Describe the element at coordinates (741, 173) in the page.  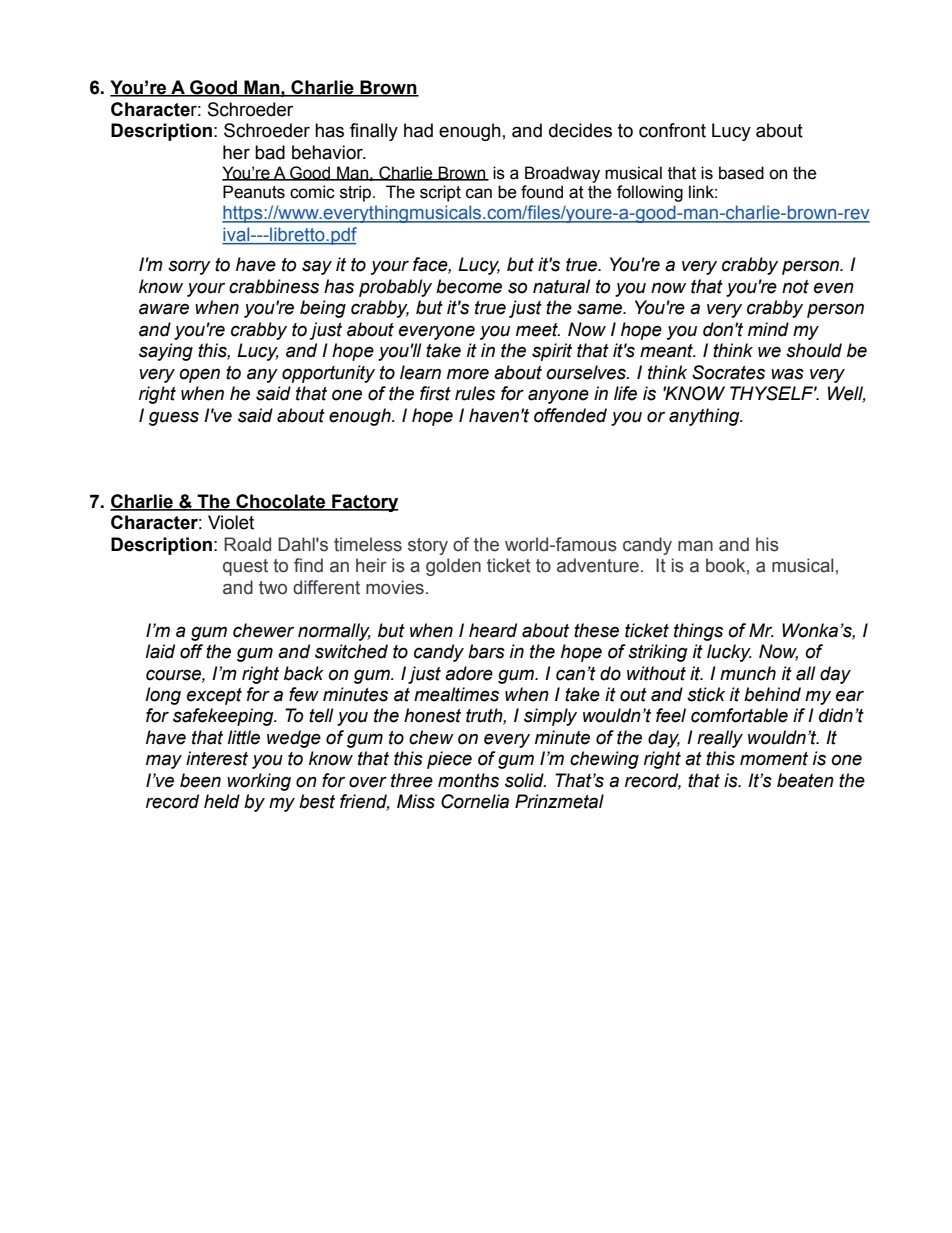
I see `based` at that location.
